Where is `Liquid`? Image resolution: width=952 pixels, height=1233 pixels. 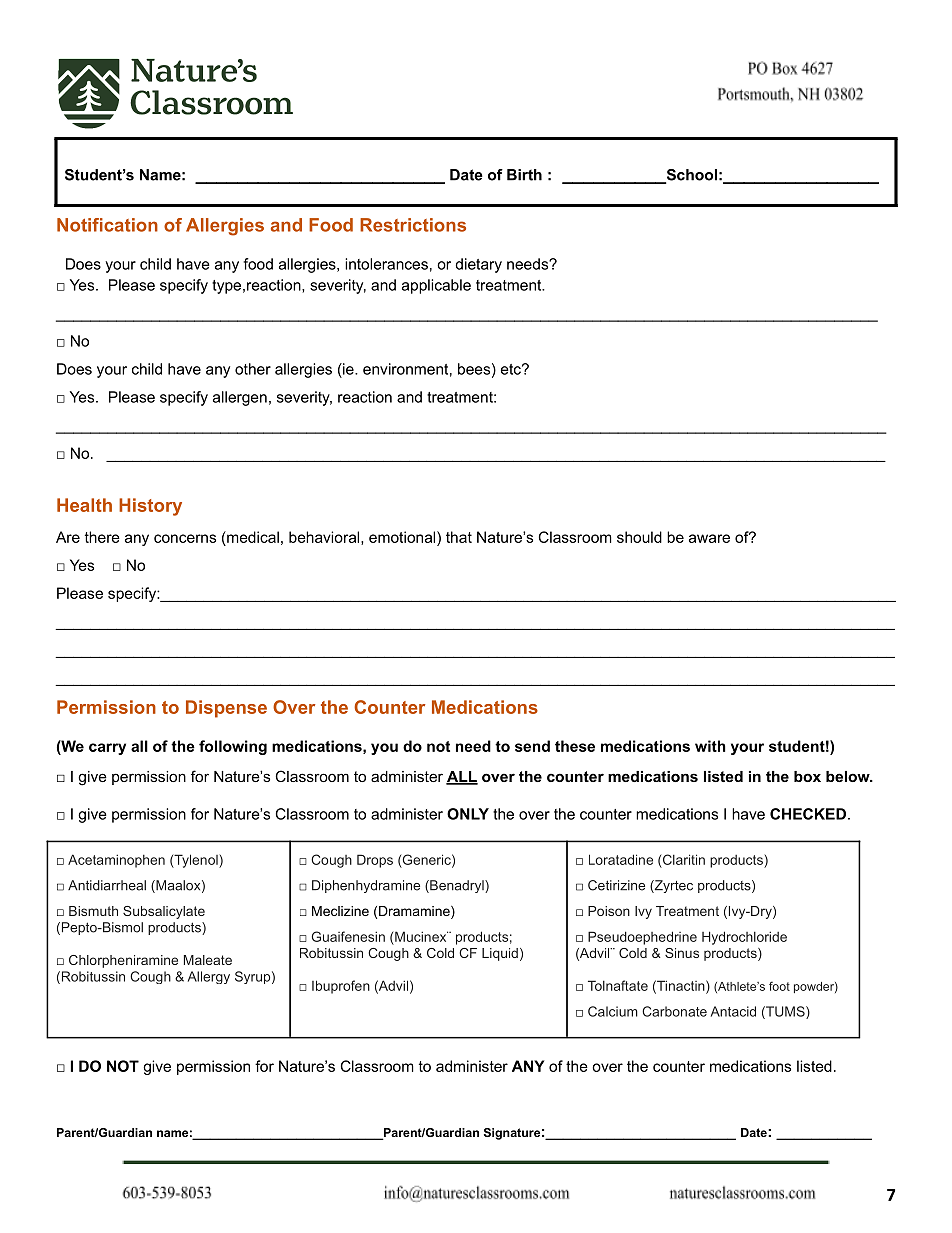
Liquid is located at coordinates (500, 954).
